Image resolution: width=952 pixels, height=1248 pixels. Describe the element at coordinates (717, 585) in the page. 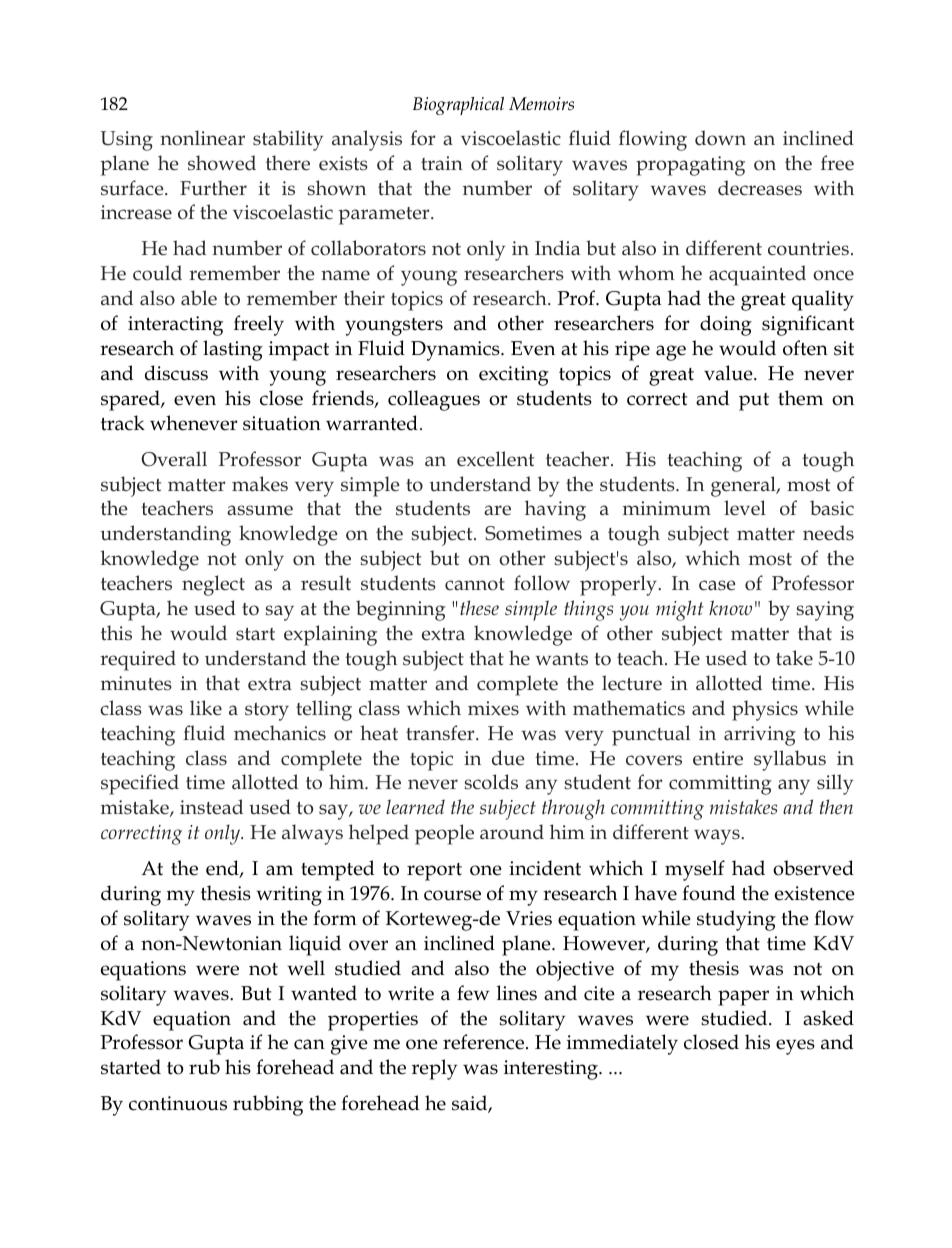

I see `case` at that location.
